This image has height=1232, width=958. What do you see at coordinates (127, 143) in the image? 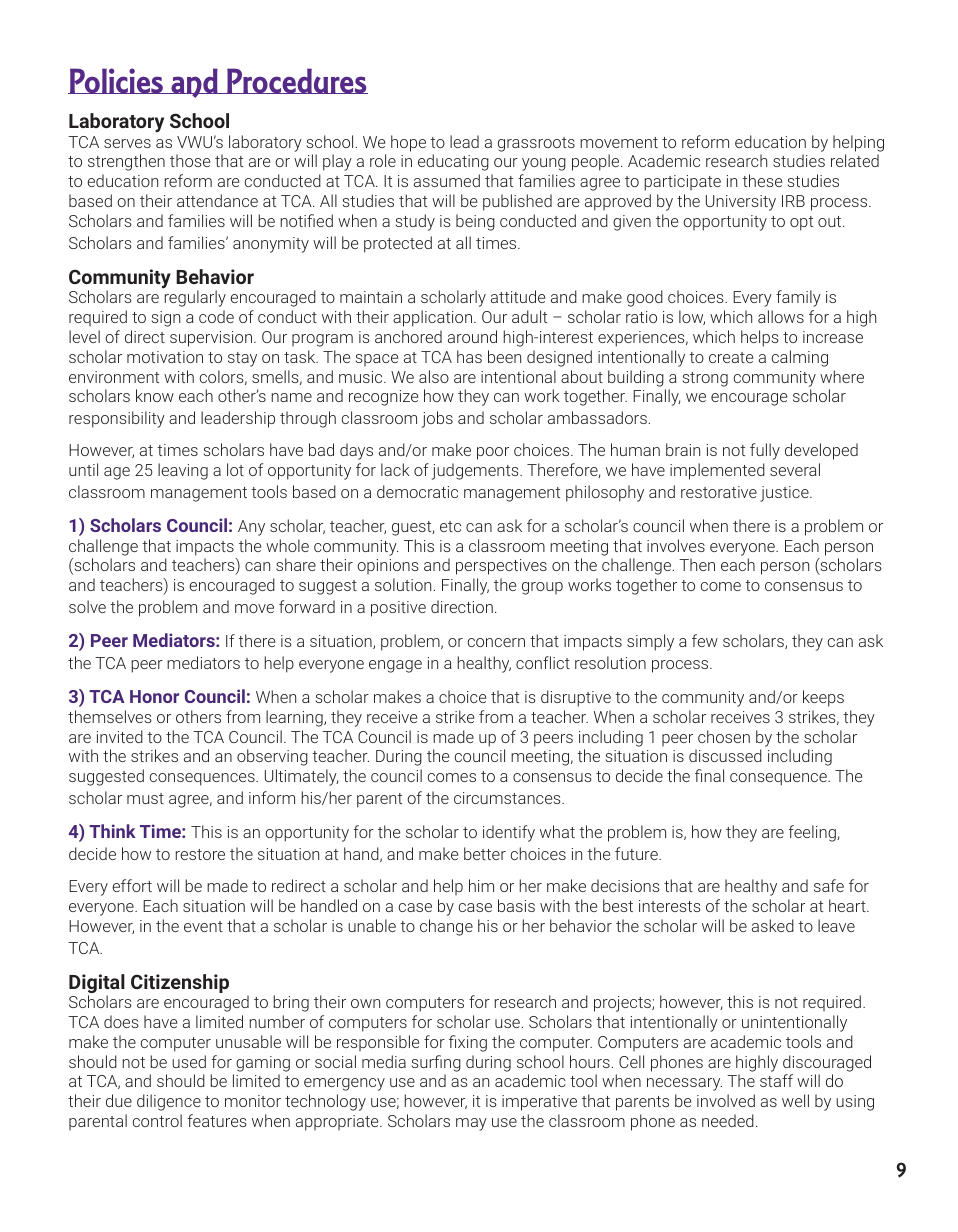
I see `serves` at bounding box center [127, 143].
